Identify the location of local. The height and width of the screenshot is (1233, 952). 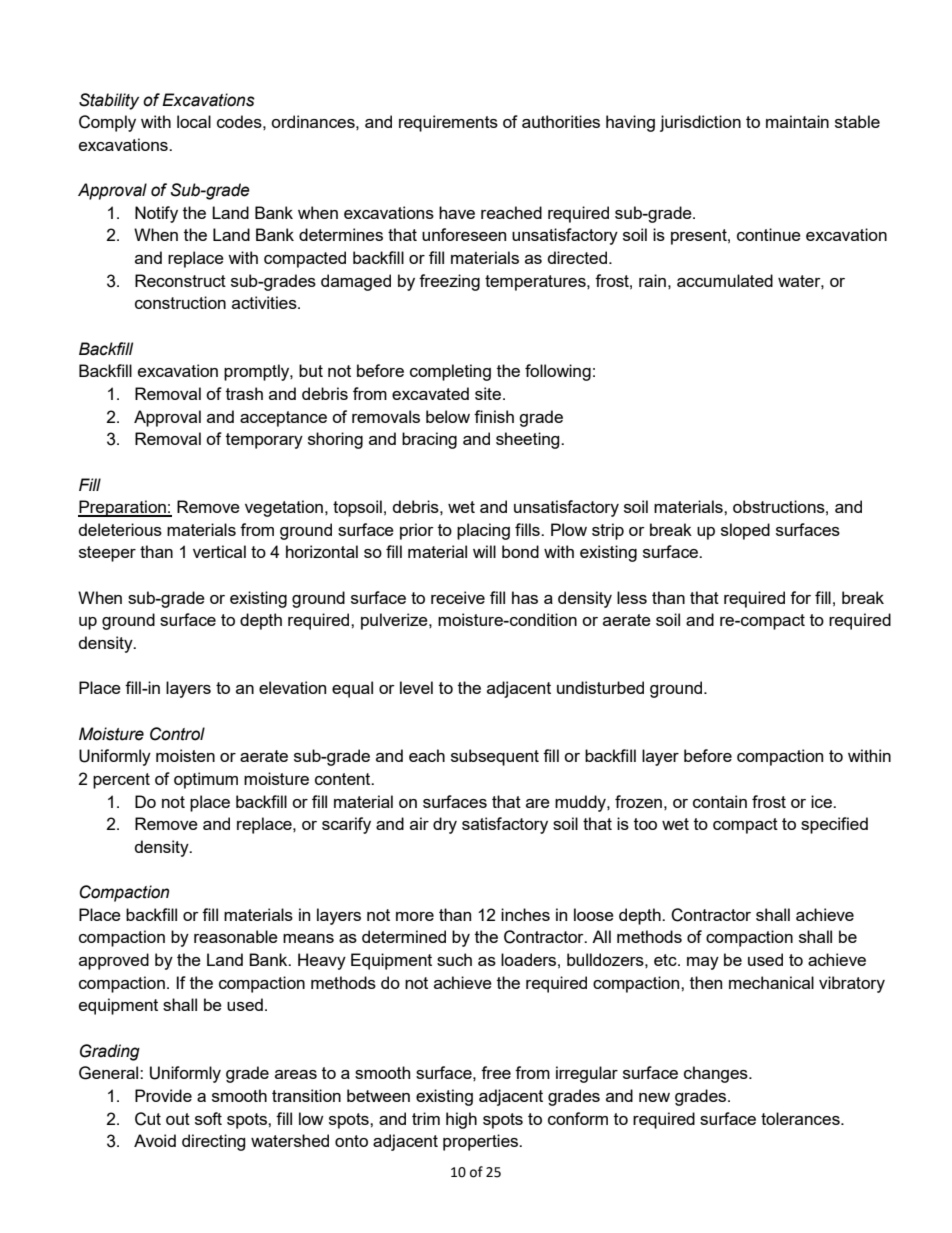
(194, 121).
